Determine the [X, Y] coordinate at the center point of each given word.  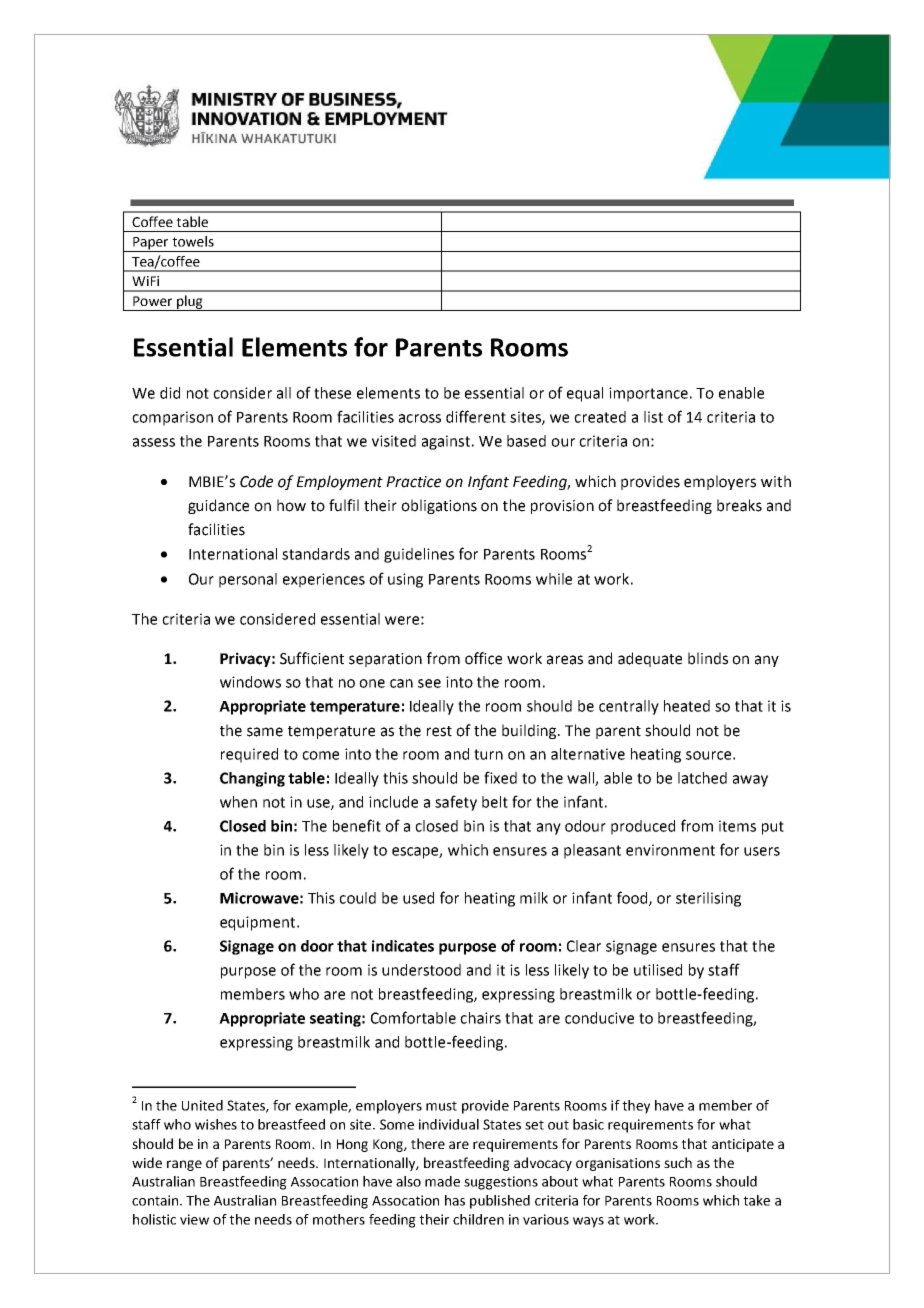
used [418, 898]
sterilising [708, 899]
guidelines [419, 555]
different [476, 416]
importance [648, 394]
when [238, 802]
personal [248, 580]
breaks [739, 505]
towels [193, 241]
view [194, 1219]
